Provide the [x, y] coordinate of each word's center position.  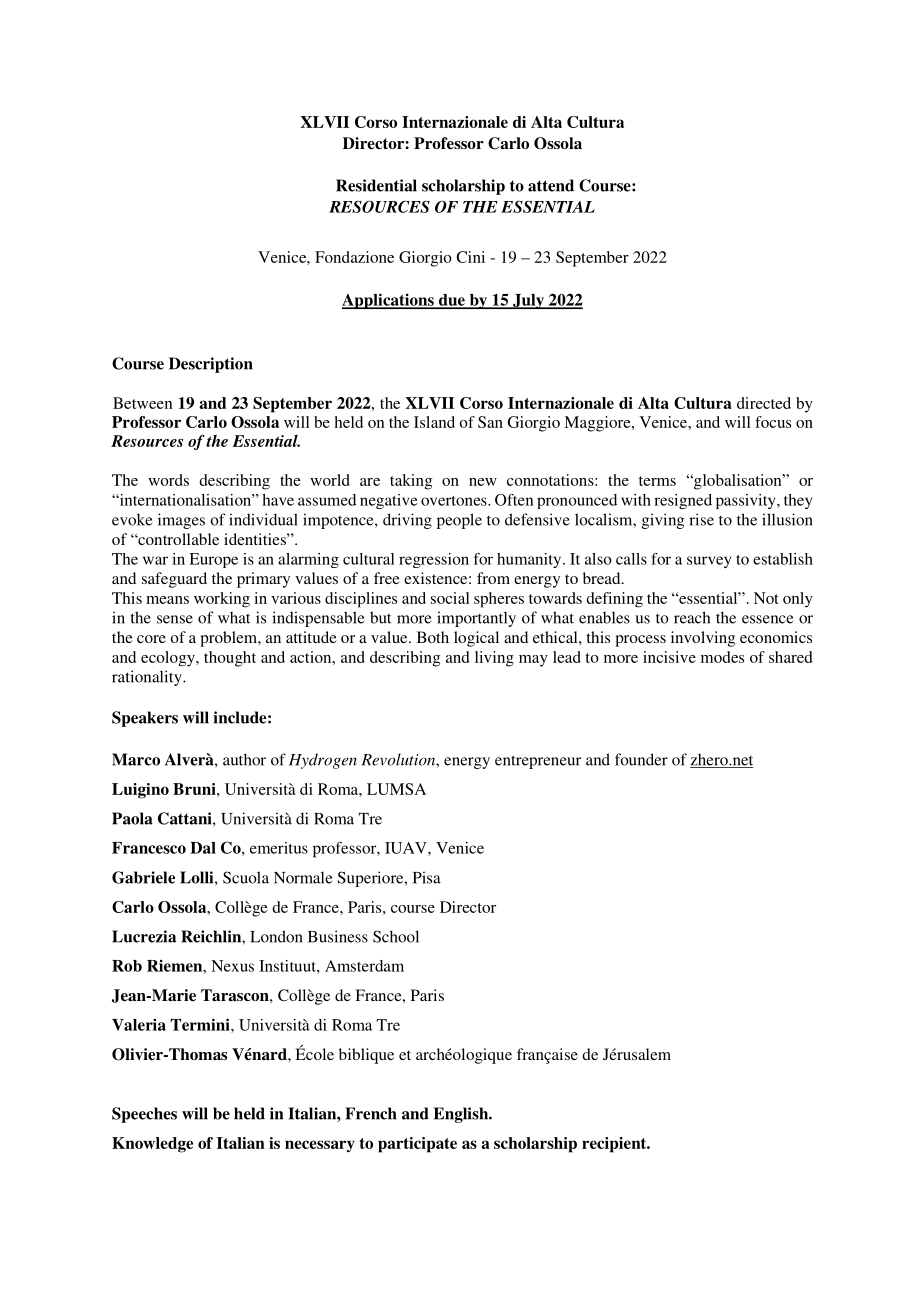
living [494, 659]
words [168, 480]
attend [551, 185]
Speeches [144, 1115]
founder [641, 759]
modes [722, 657]
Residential [376, 185]
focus [773, 422]
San [490, 422]
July [528, 301]
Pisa [427, 877]
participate [417, 1145]
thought [230, 659]
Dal [203, 848]
